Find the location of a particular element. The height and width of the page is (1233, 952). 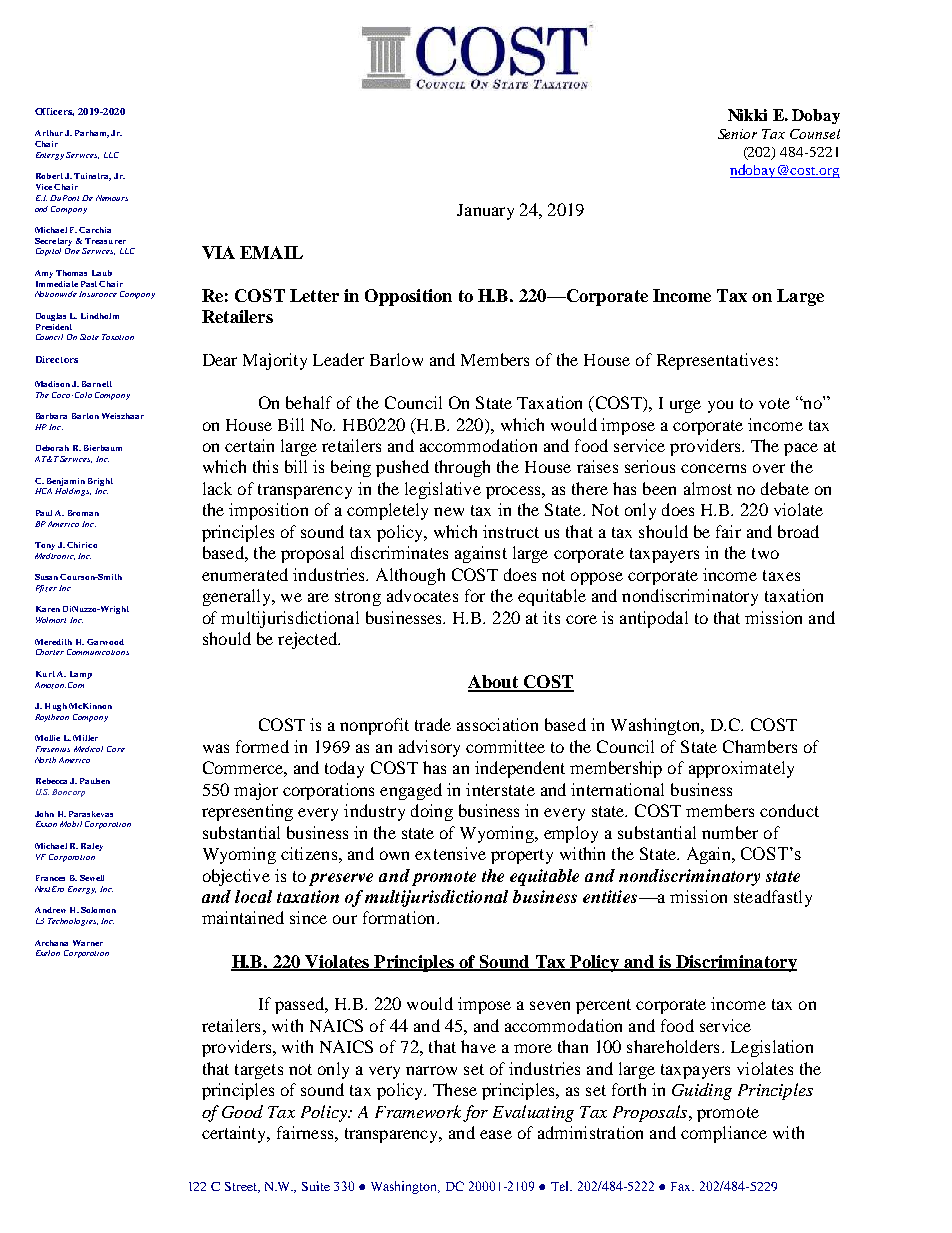

taxes is located at coordinates (781, 575).
